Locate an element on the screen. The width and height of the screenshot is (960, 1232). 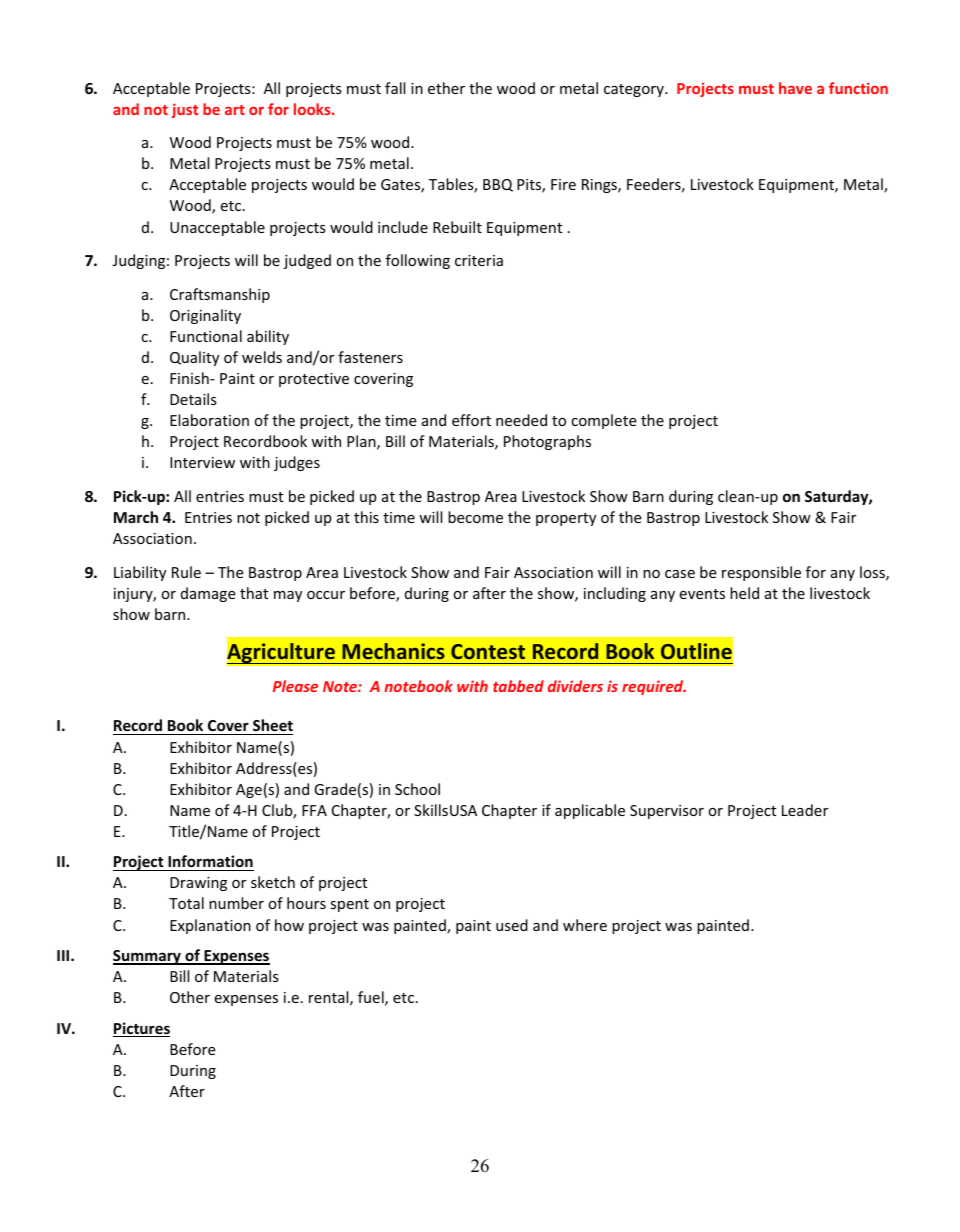
effort is located at coordinates (471, 420).
